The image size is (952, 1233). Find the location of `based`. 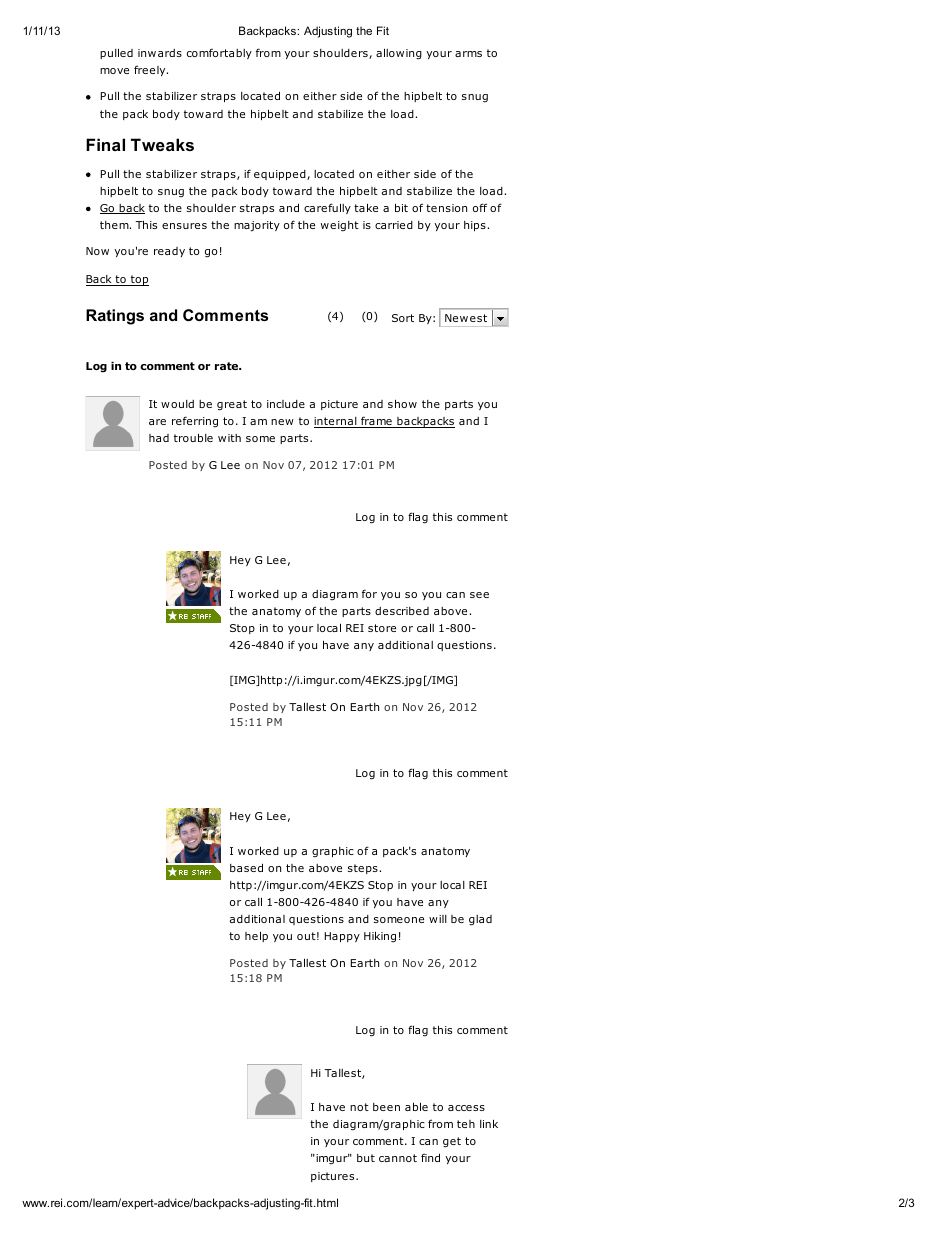

based is located at coordinates (246, 867).
